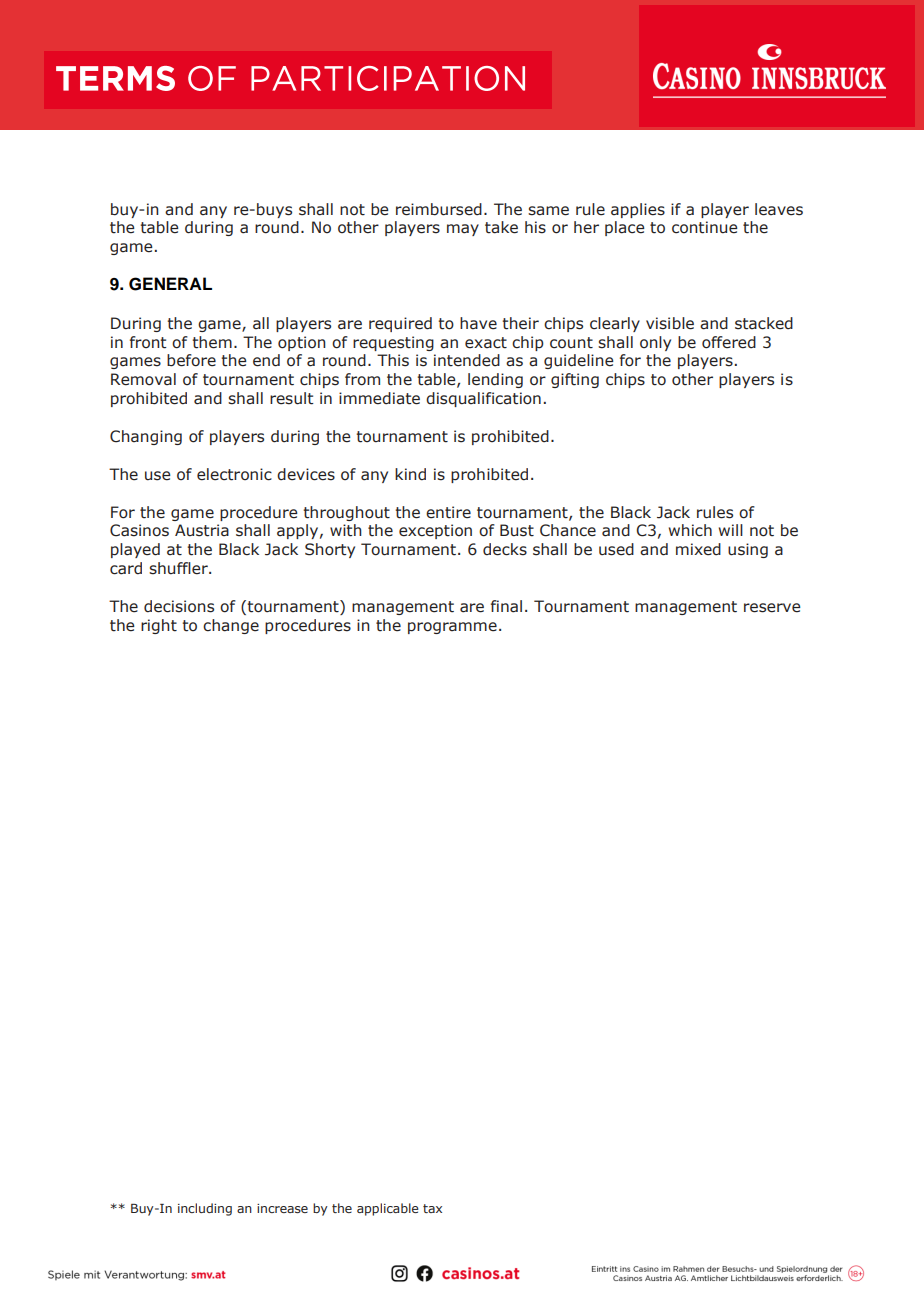 Image resolution: width=924 pixels, height=1308 pixels. I want to click on increase, so click(282, 1208).
